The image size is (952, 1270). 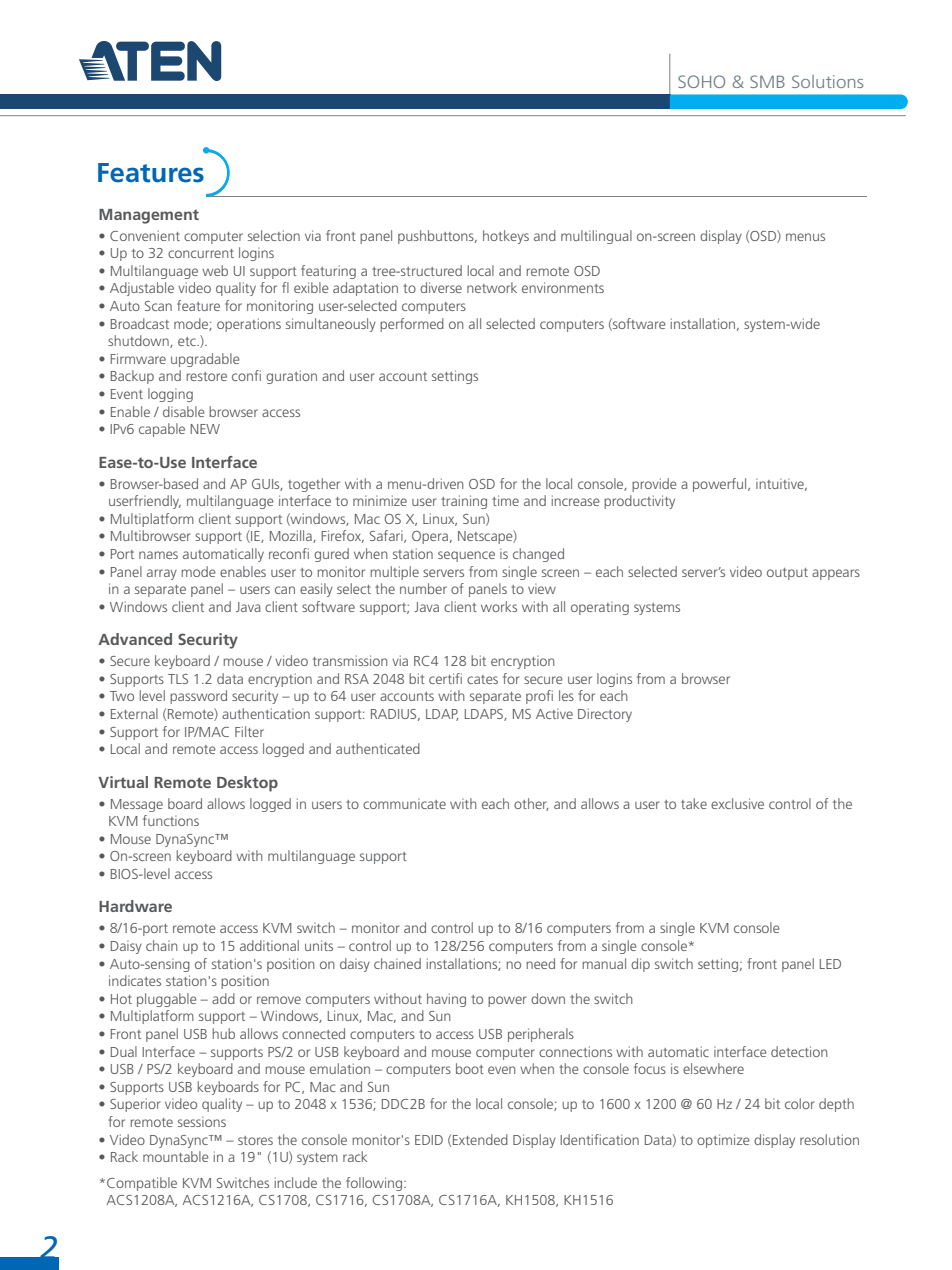 What do you see at coordinates (176, 1156) in the screenshot?
I see `mountable` at bounding box center [176, 1156].
